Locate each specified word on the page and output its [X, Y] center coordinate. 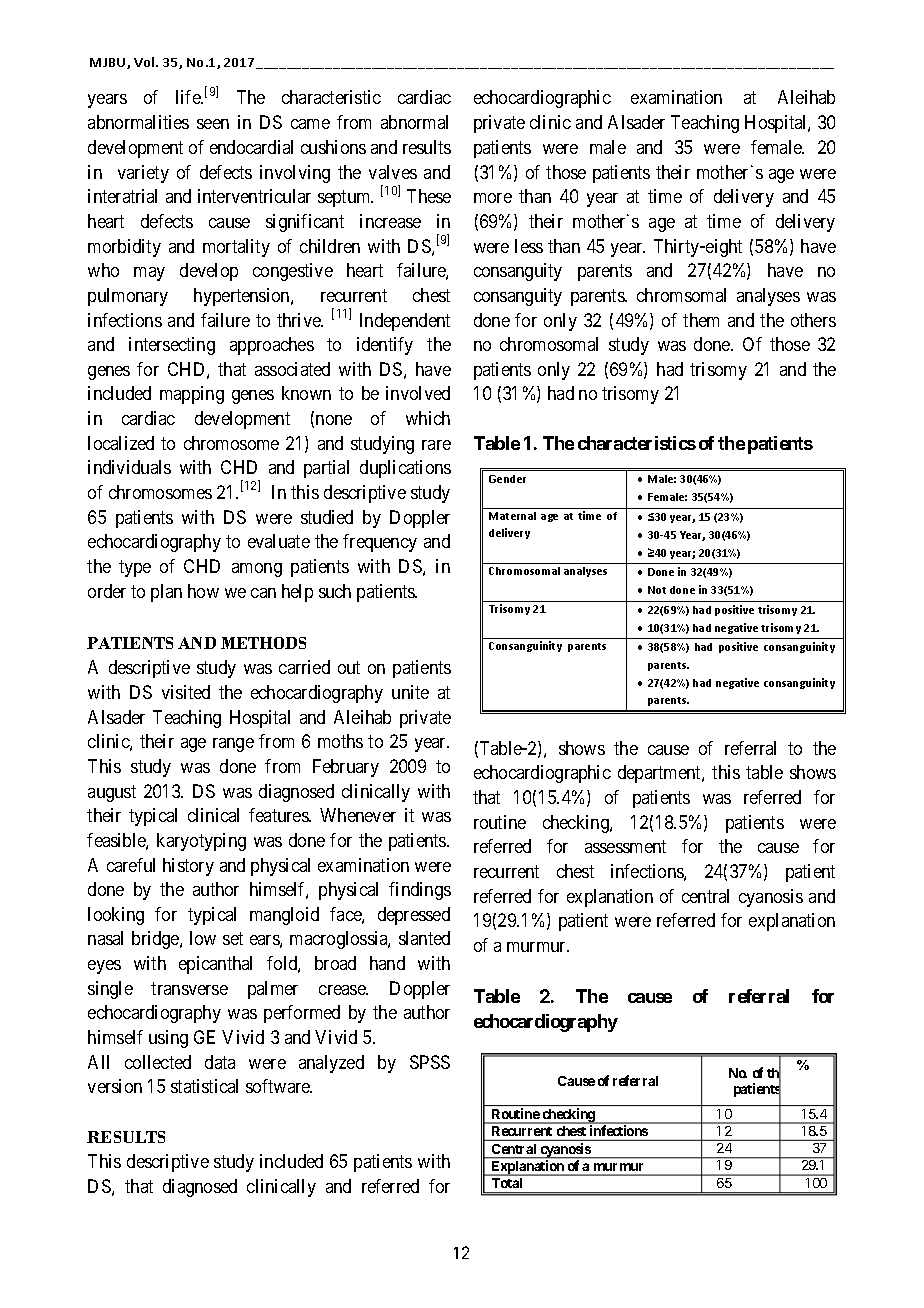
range [233, 745]
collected [158, 1062]
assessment [625, 847]
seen [213, 124]
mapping [192, 395]
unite [410, 692]
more [493, 198]
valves [393, 172]
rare [436, 445]
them [701, 320]
